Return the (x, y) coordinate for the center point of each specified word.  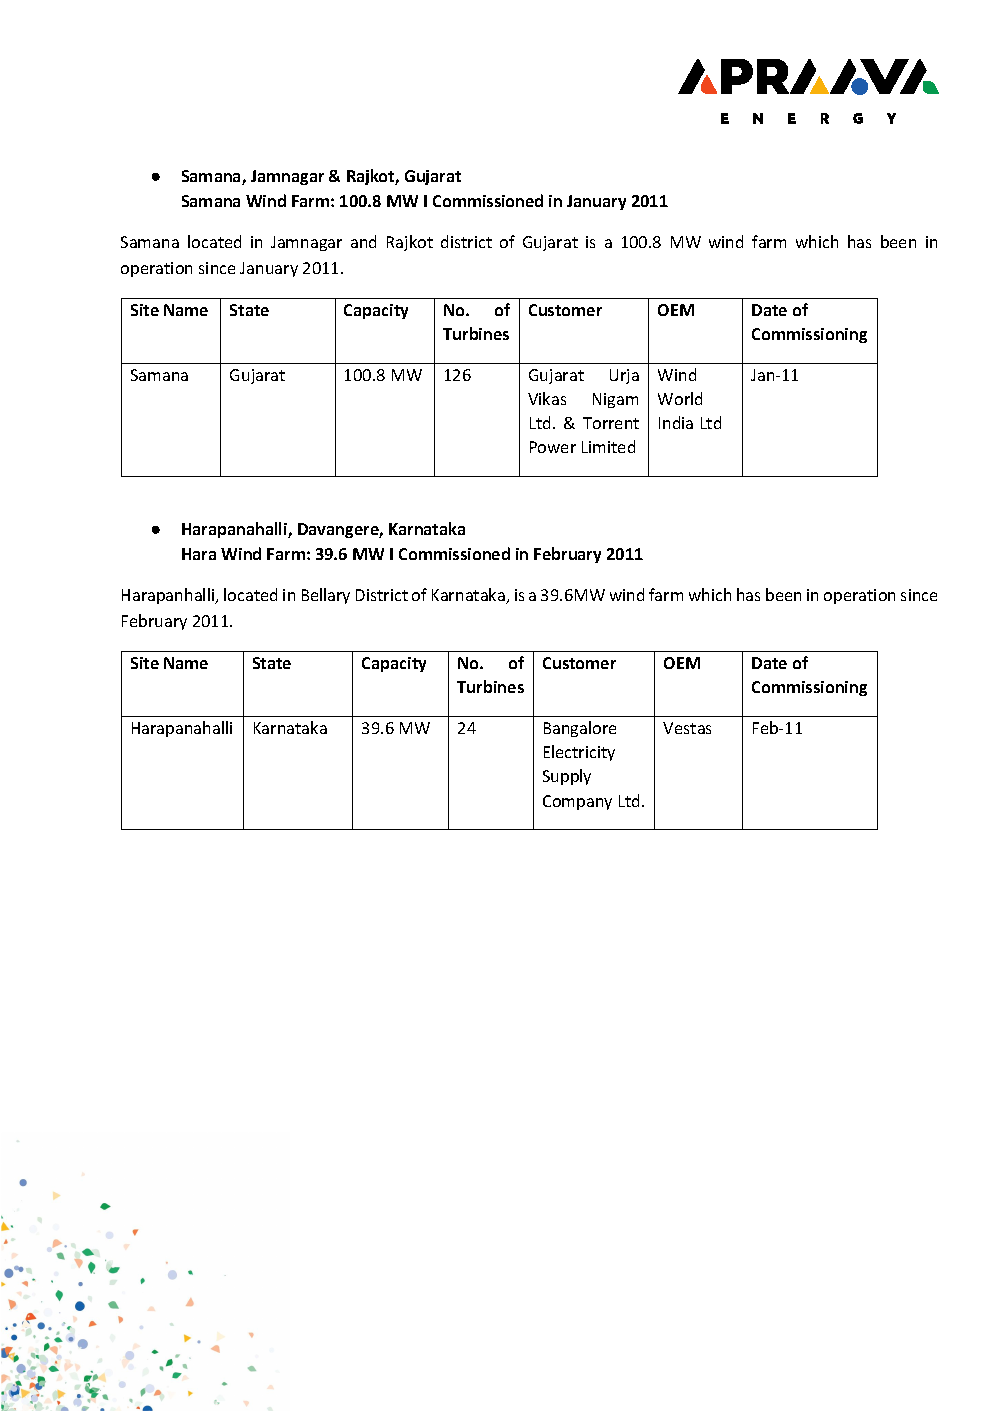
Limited (608, 446)
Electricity (579, 753)
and (363, 241)
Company (577, 802)
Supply (567, 777)
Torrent (611, 423)
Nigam (615, 400)
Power (553, 447)
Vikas (547, 398)
